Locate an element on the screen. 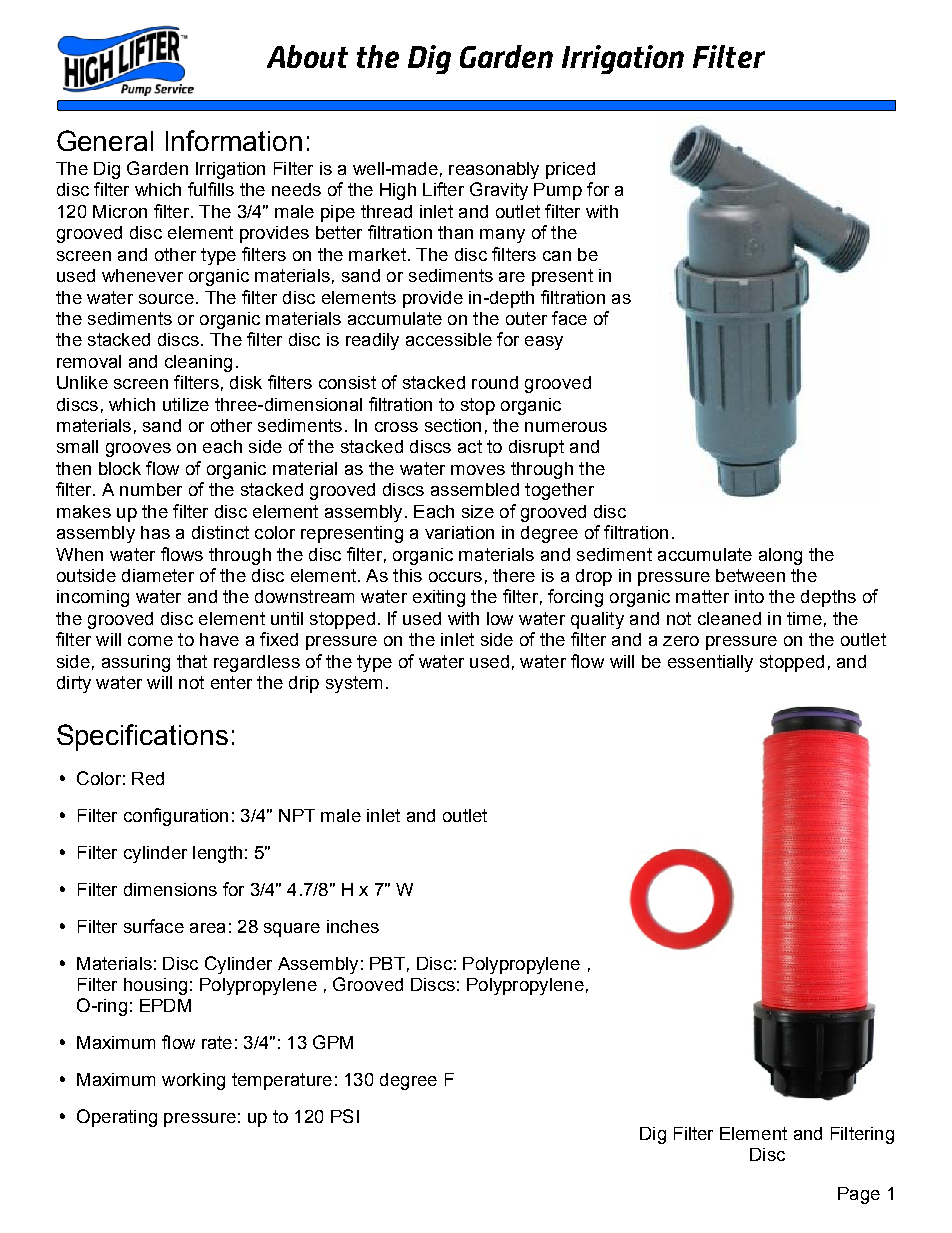 The width and height of the screenshot is (952, 1233). exiting is located at coordinates (439, 598).
